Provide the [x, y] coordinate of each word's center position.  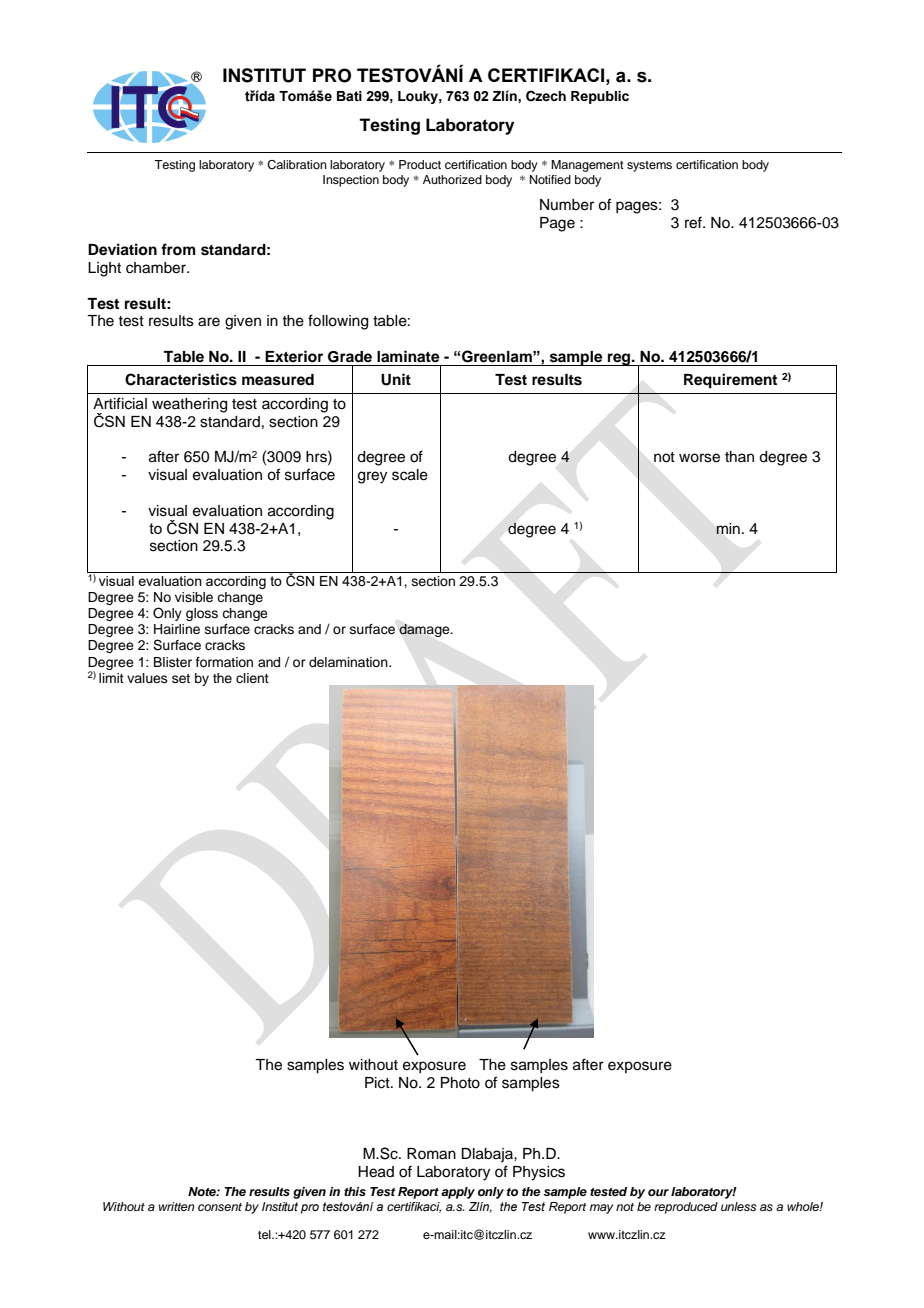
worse [699, 458]
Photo [460, 1083]
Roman [431, 1154]
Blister [173, 662]
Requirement [730, 381]
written [177, 1206]
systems [649, 166]
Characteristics [181, 379]
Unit [396, 379]
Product [420, 164]
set [181, 678]
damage [425, 630]
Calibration [297, 165]
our [658, 1192]
